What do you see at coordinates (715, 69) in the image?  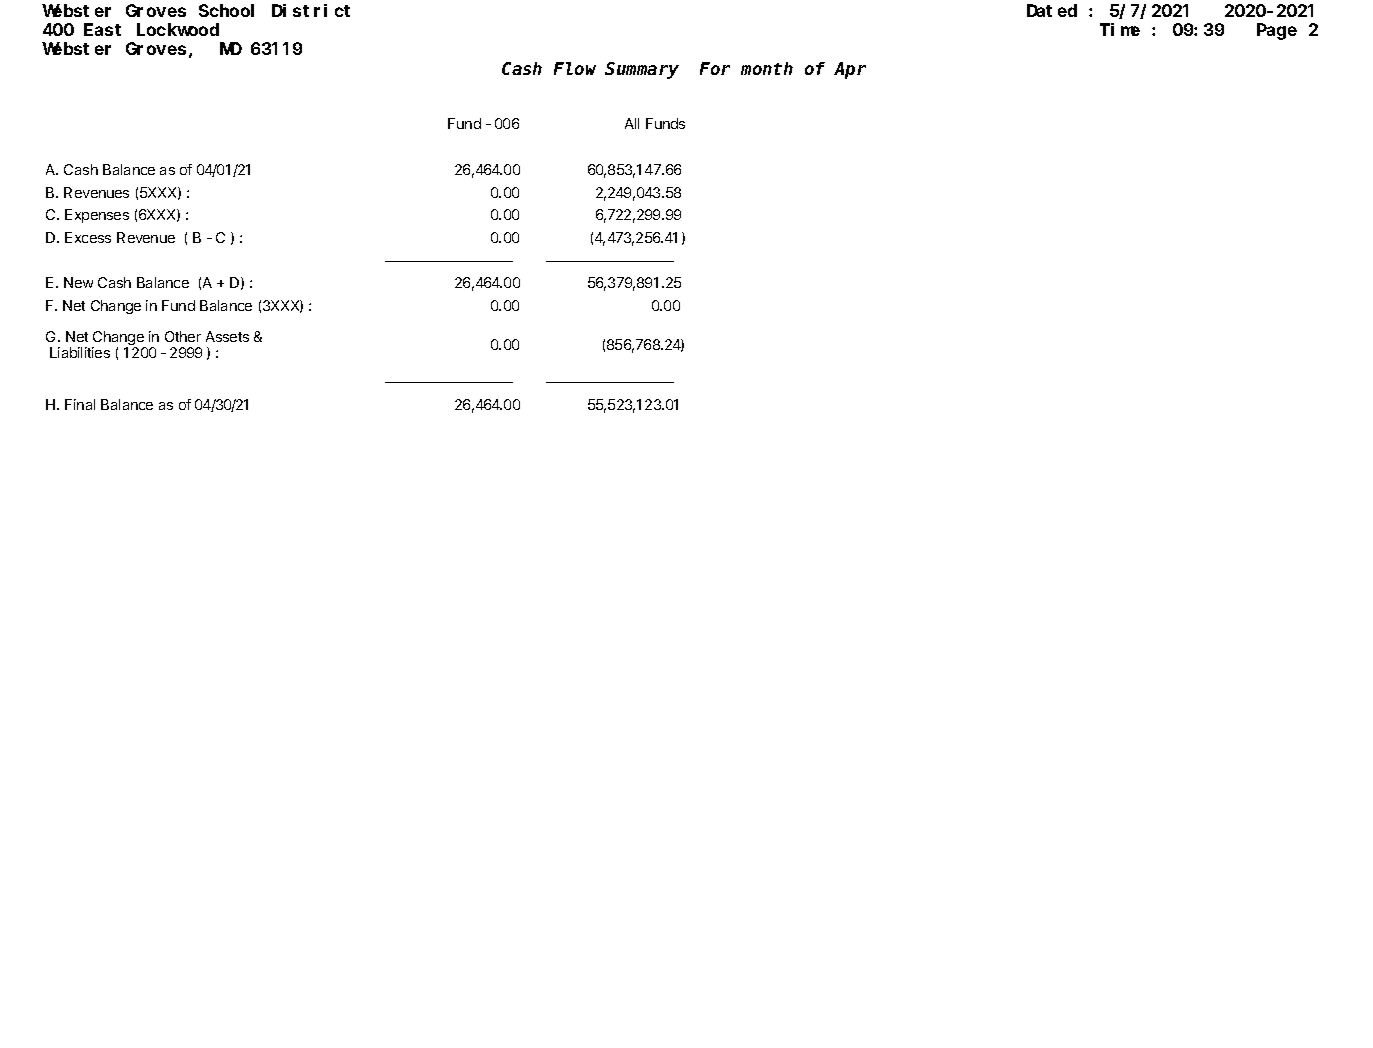 I see `For` at bounding box center [715, 69].
